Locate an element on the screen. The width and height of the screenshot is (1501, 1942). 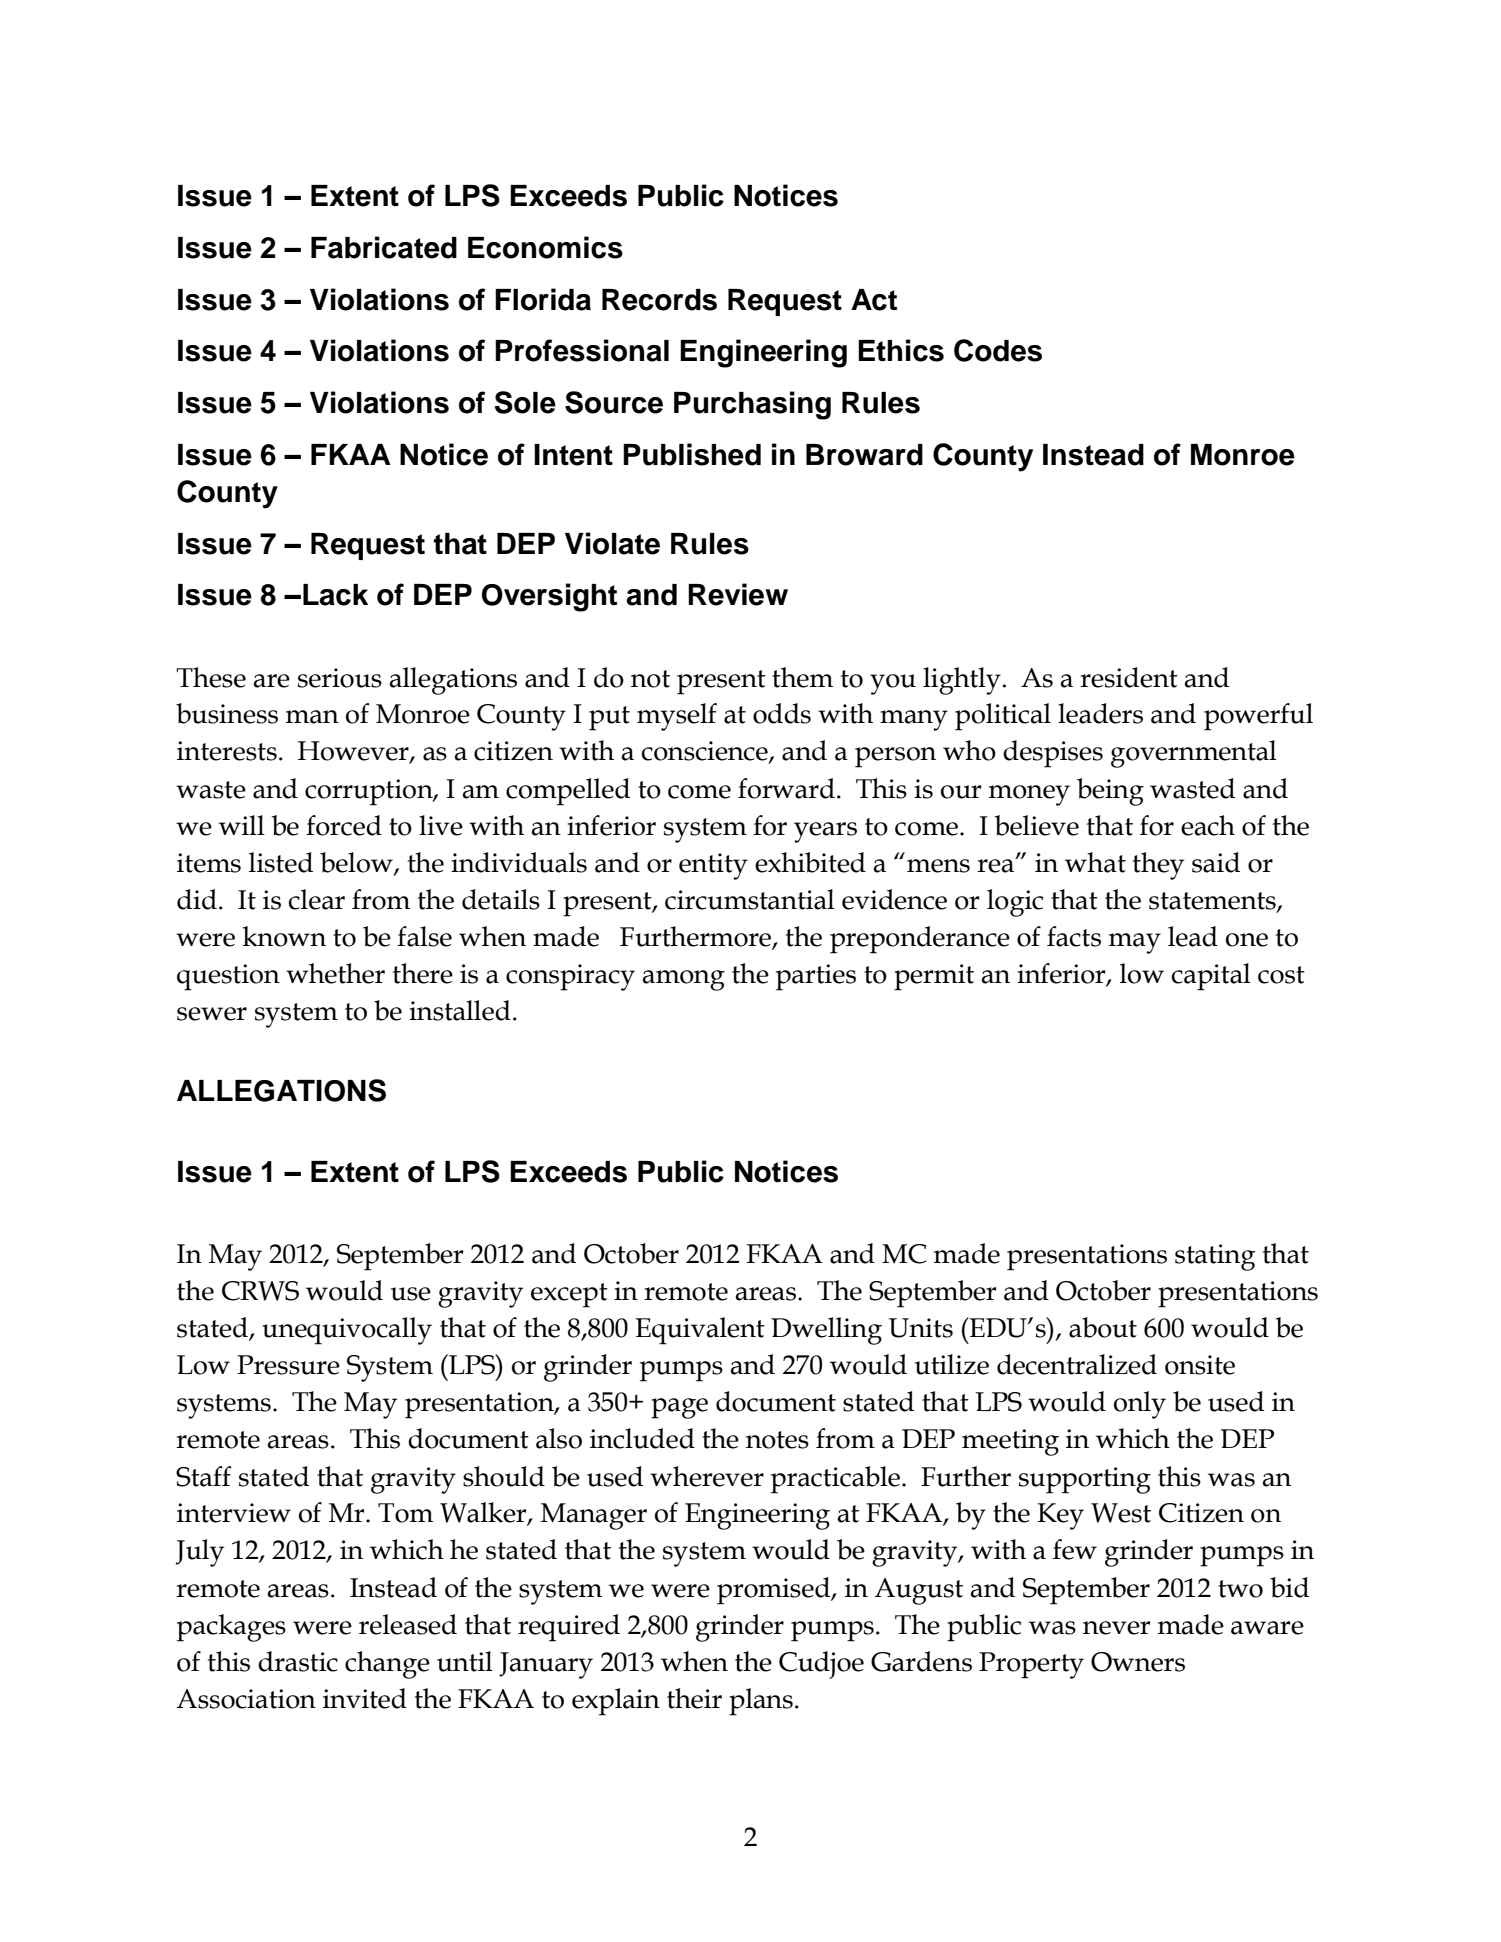
Records is located at coordinates (659, 300).
